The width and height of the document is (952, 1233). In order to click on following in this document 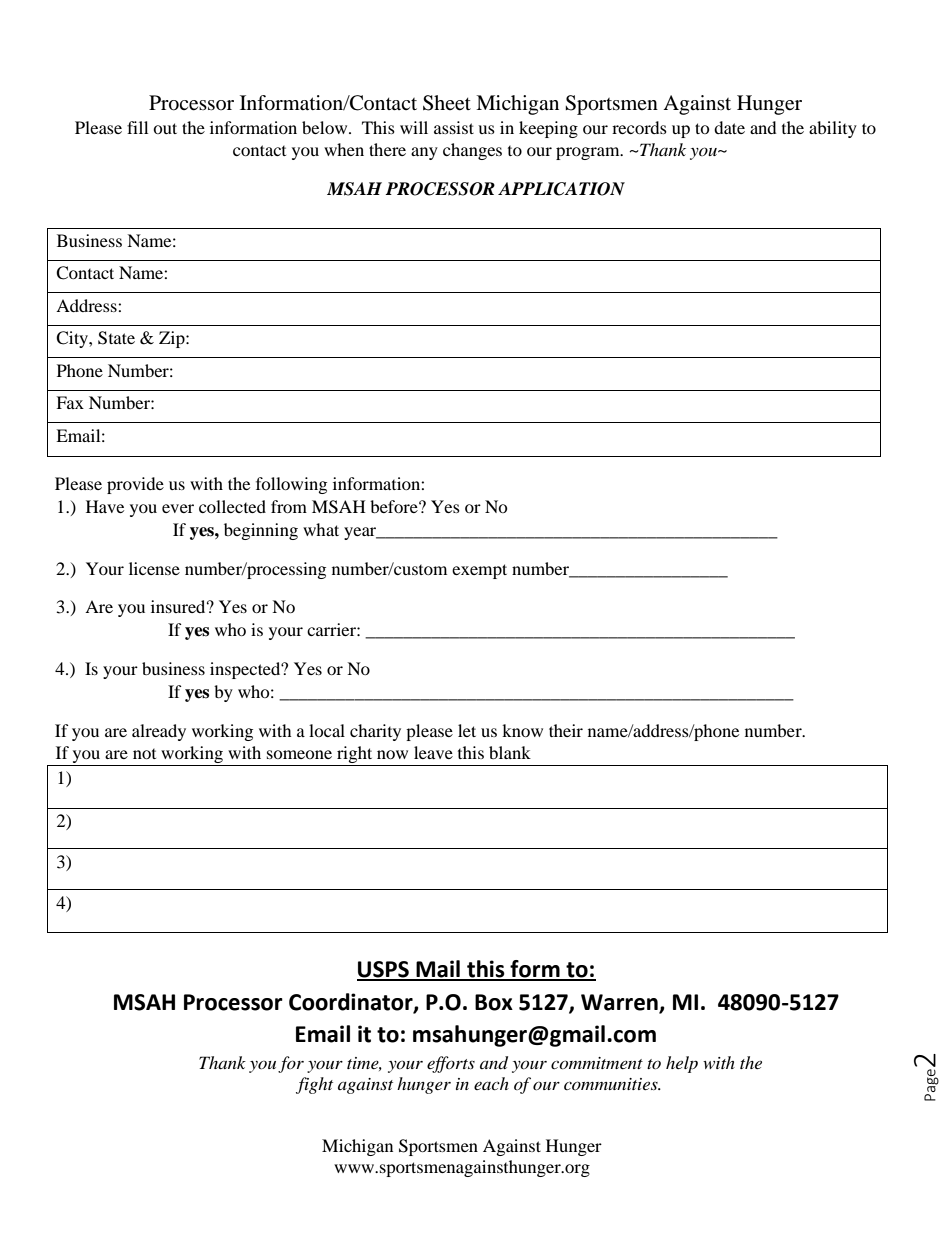, I will do `click(291, 485)`.
